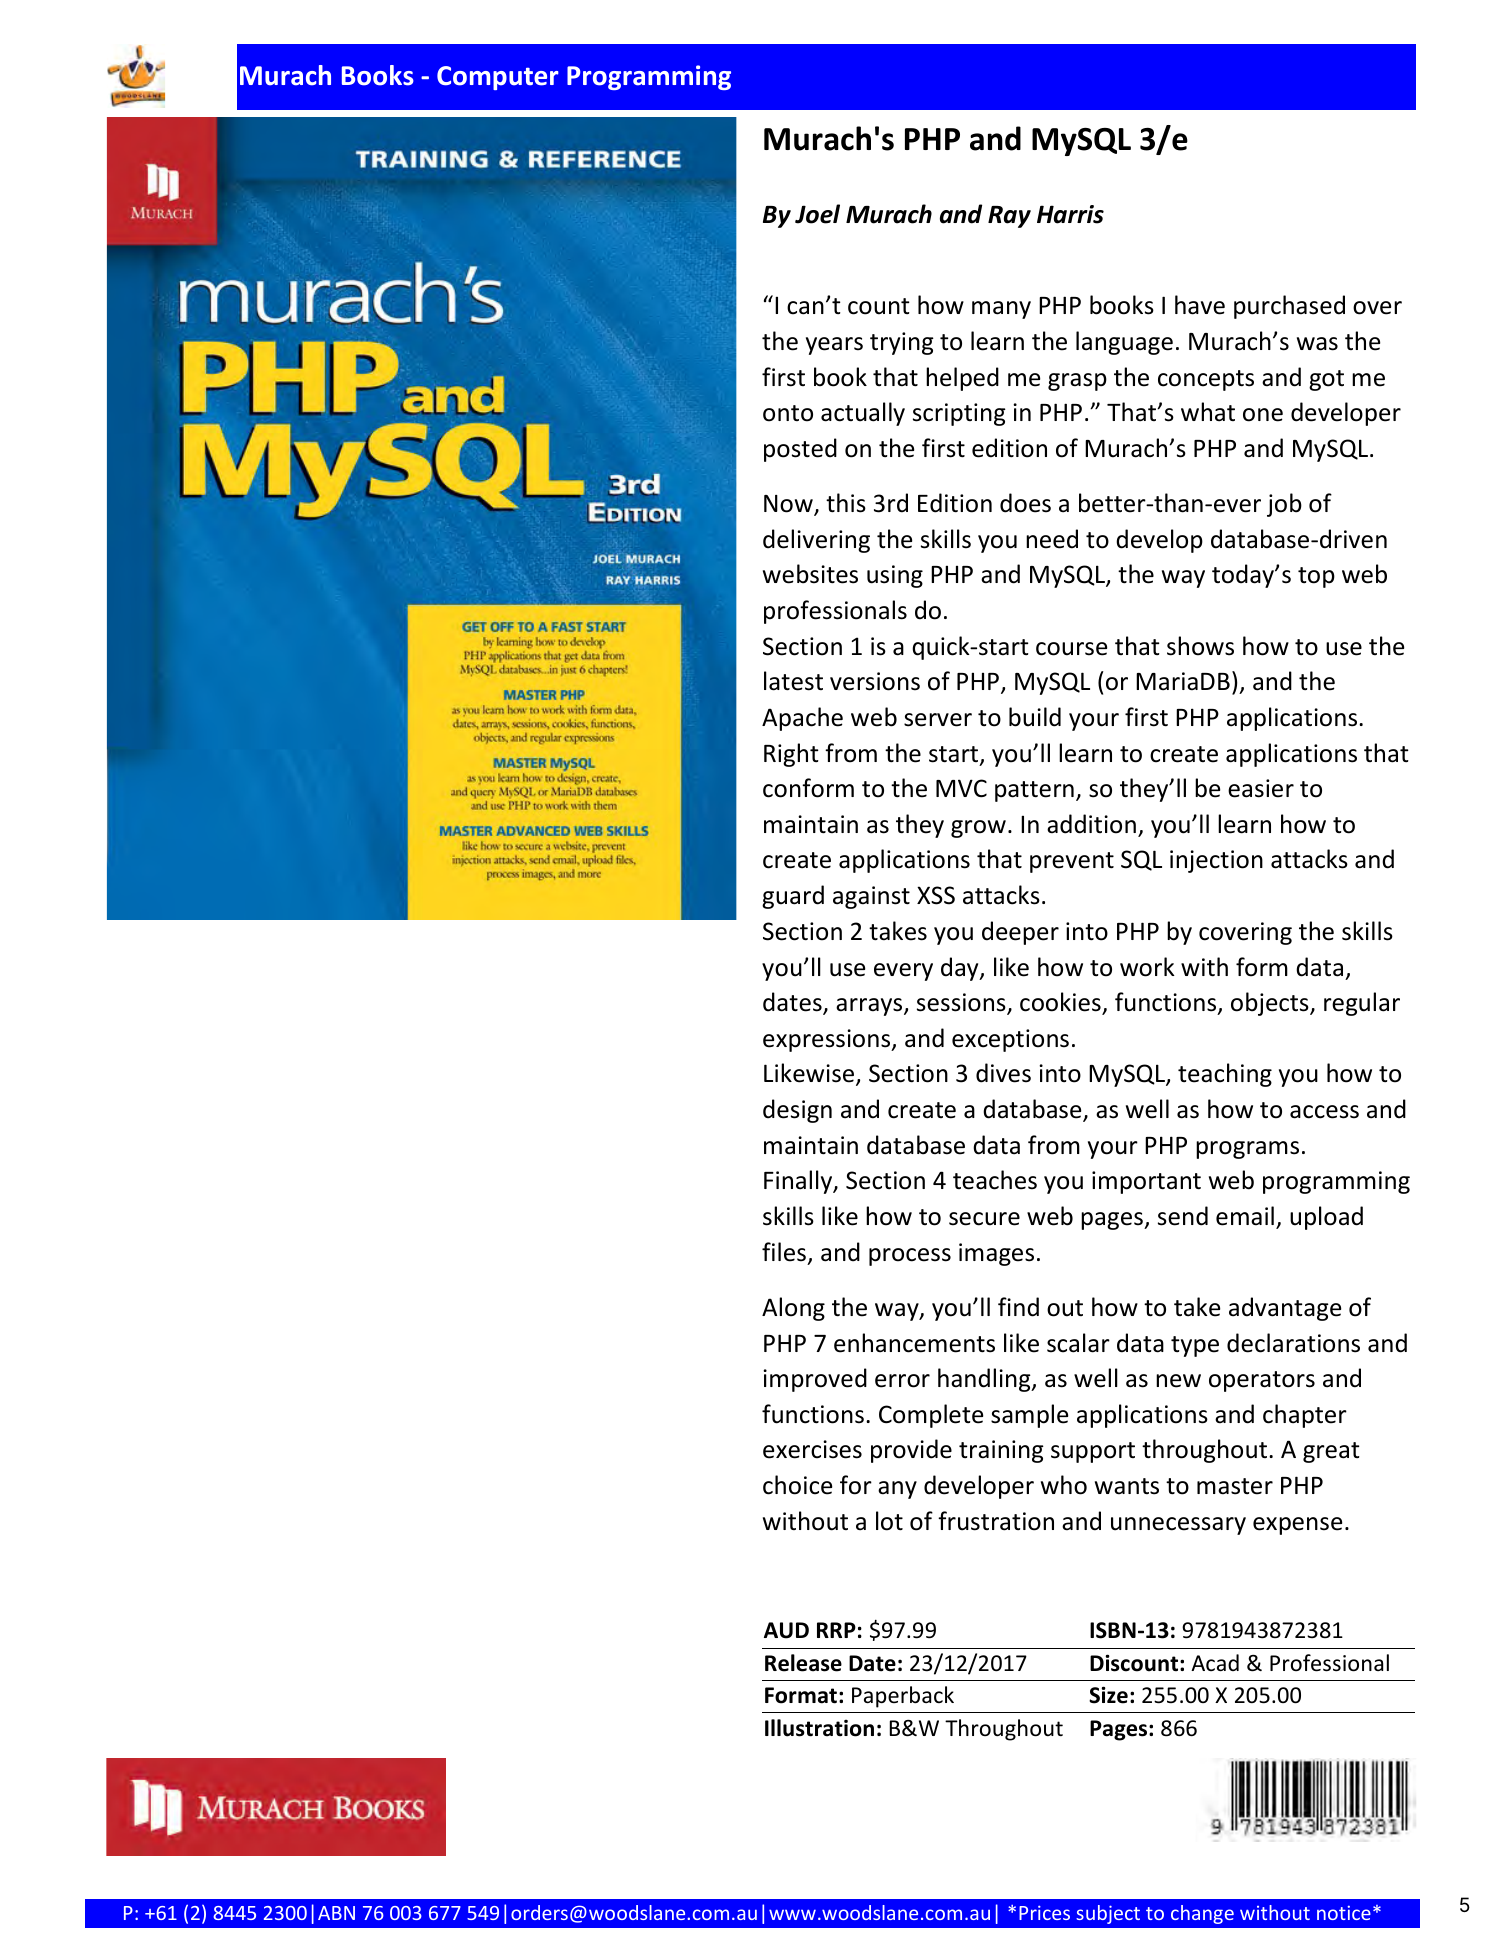 The height and width of the image is (1948, 1505). Describe the element at coordinates (784, 1252) in the image. I see `files` at that location.
